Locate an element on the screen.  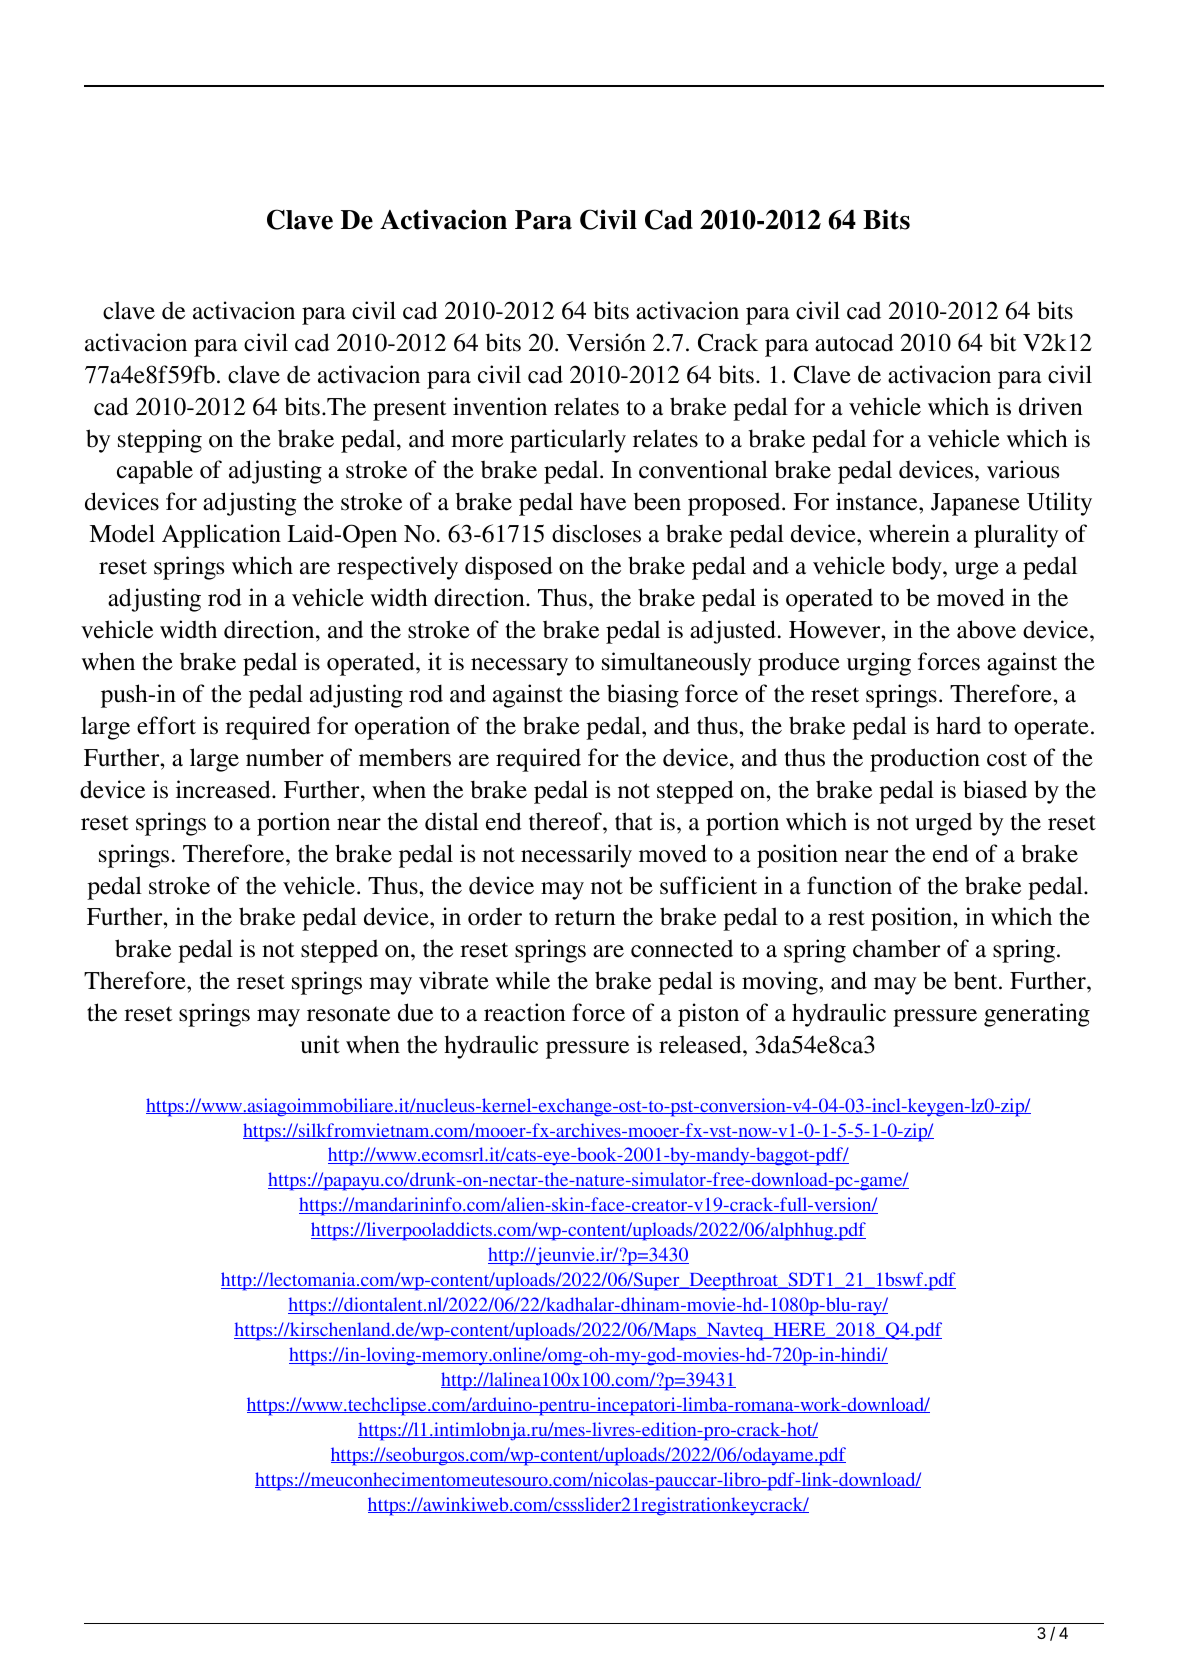
invention is located at coordinates (500, 406).
